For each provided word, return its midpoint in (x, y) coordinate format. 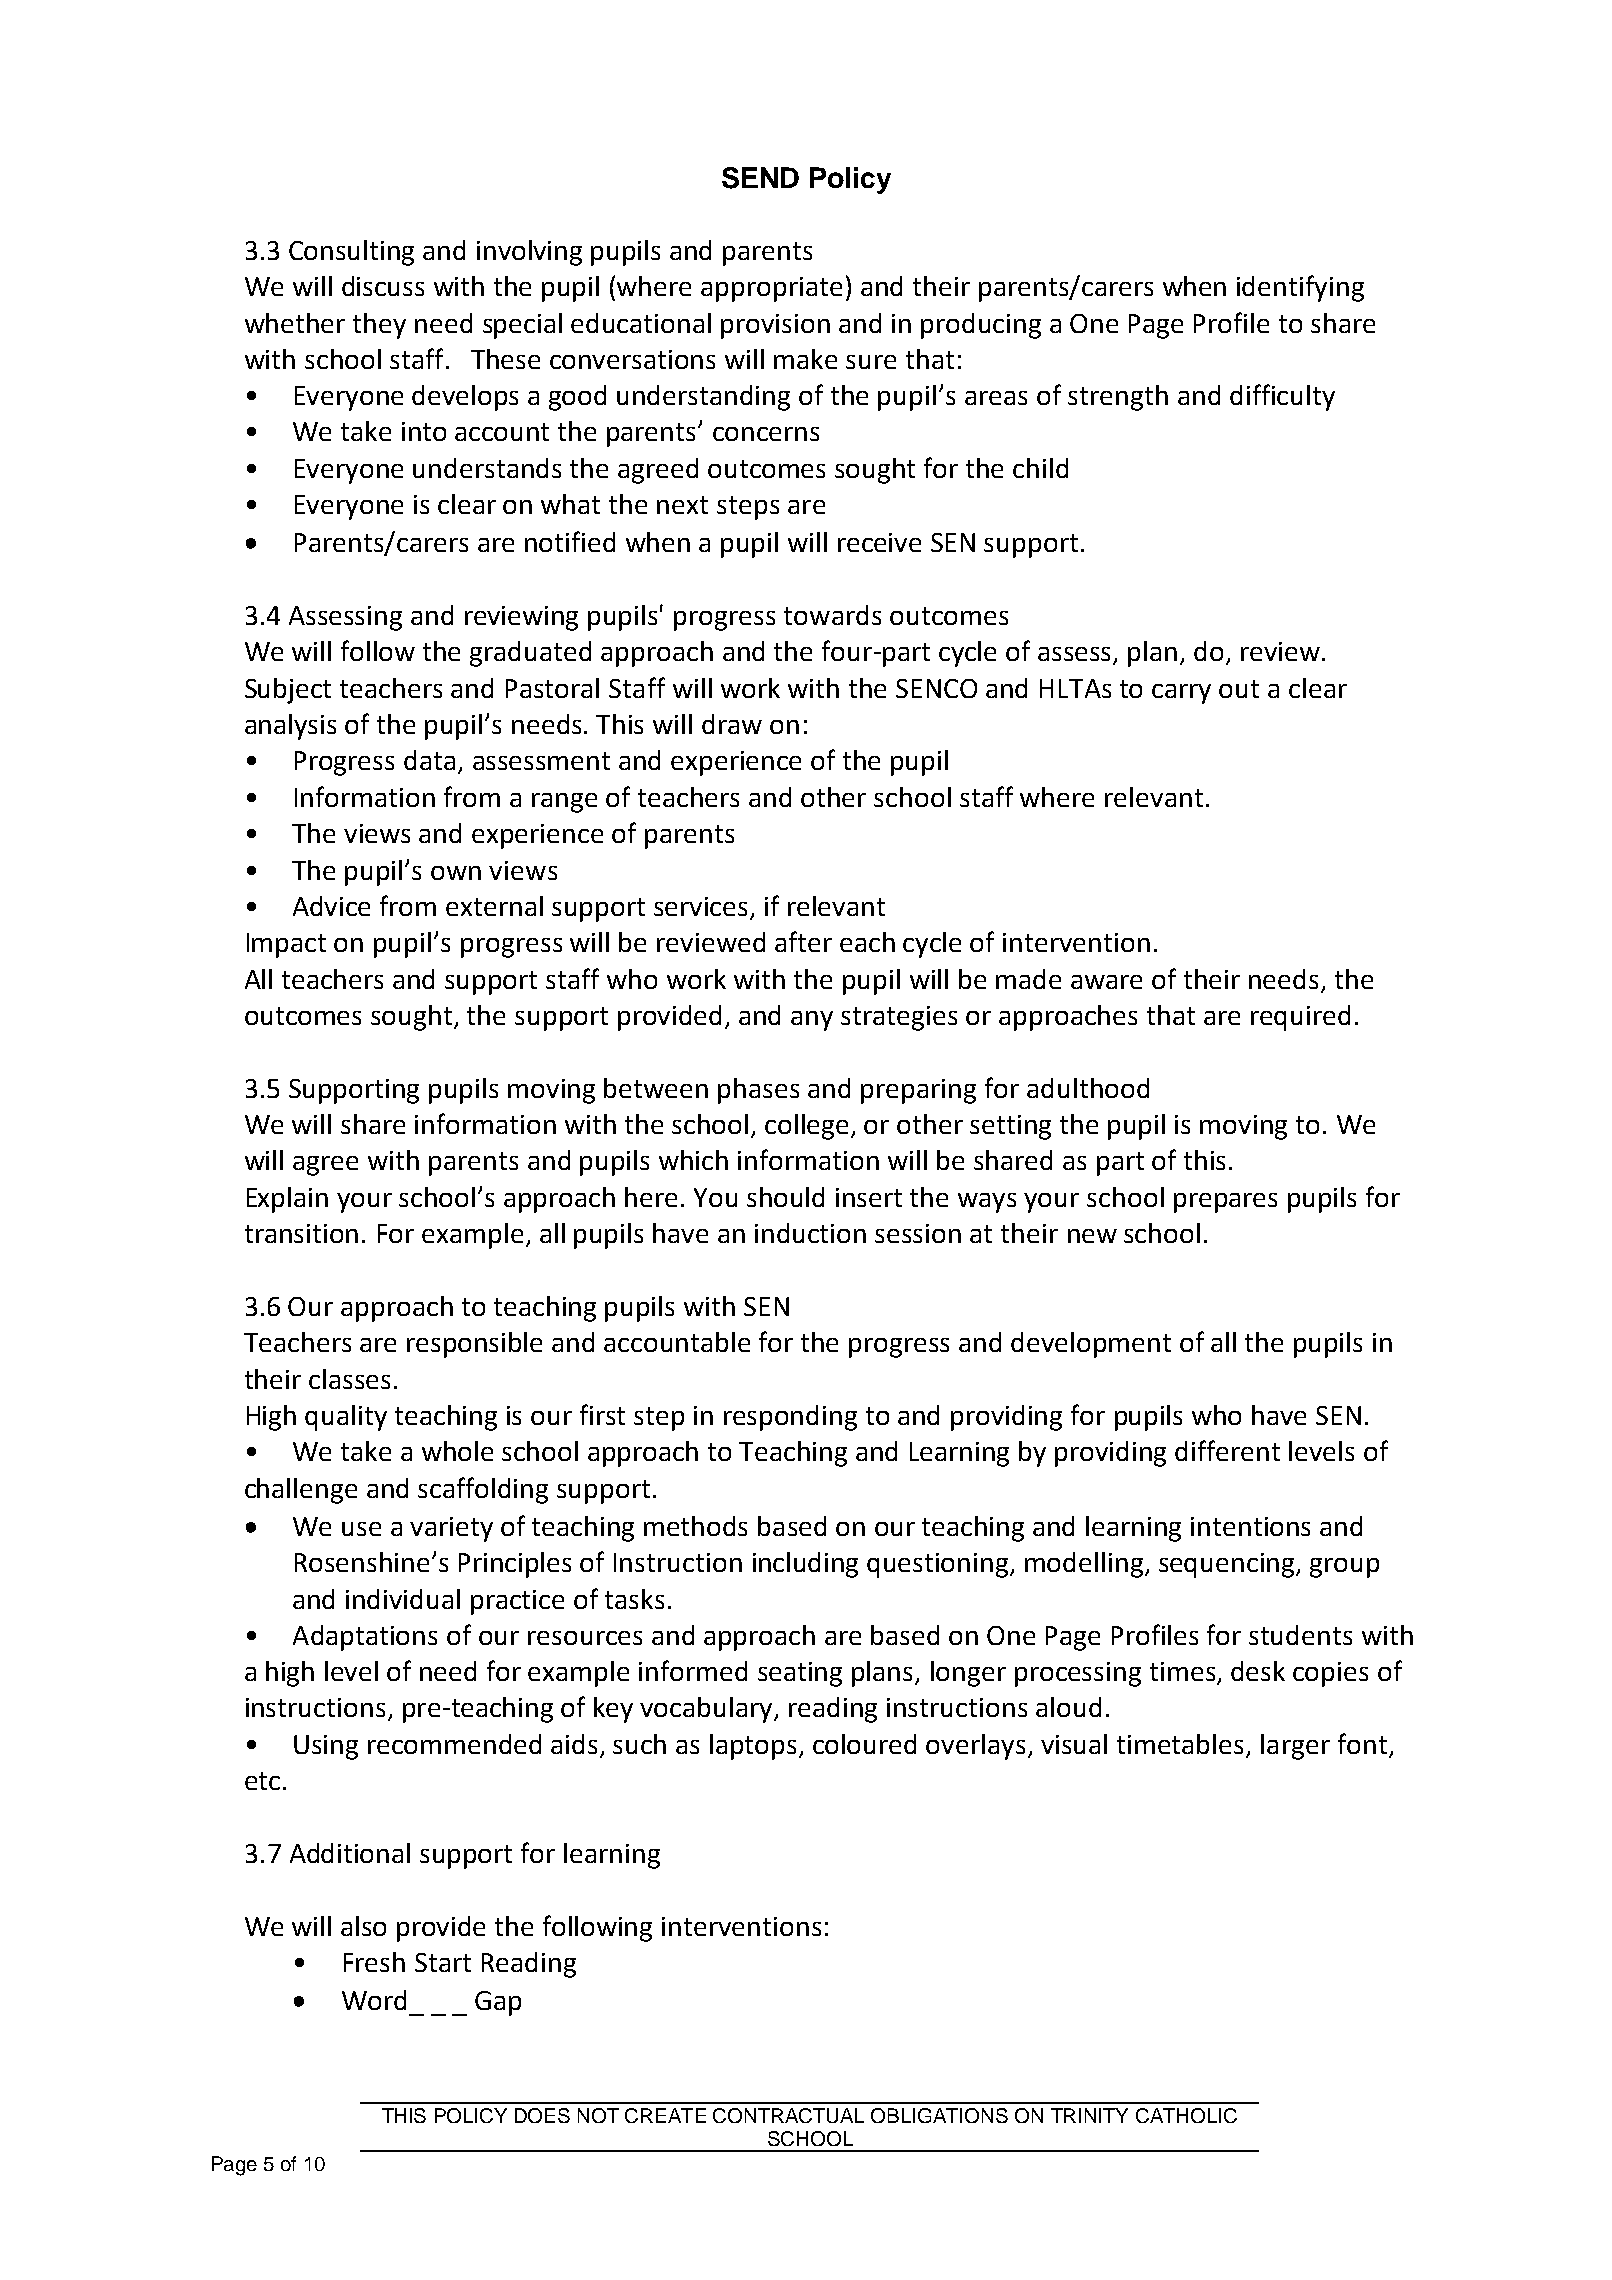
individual (403, 1599)
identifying (1300, 288)
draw (732, 724)
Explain (287, 1200)
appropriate (771, 289)
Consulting (351, 253)
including (805, 1565)
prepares (1225, 1203)
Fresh (374, 1962)
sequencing (1228, 1565)
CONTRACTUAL (788, 2115)
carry (1181, 694)
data (429, 760)
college (806, 1127)
